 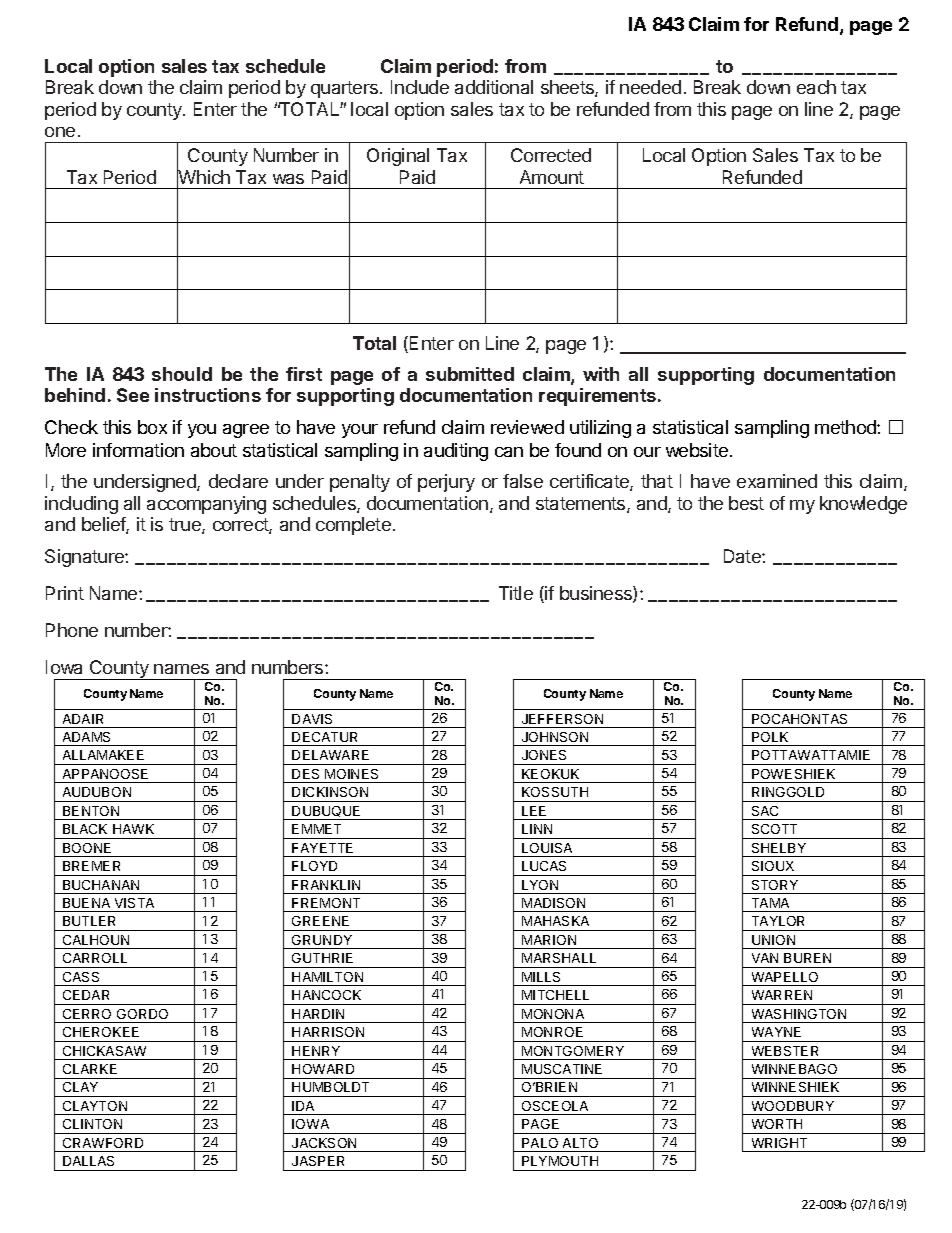 I want to click on submitted, so click(x=470, y=374).
